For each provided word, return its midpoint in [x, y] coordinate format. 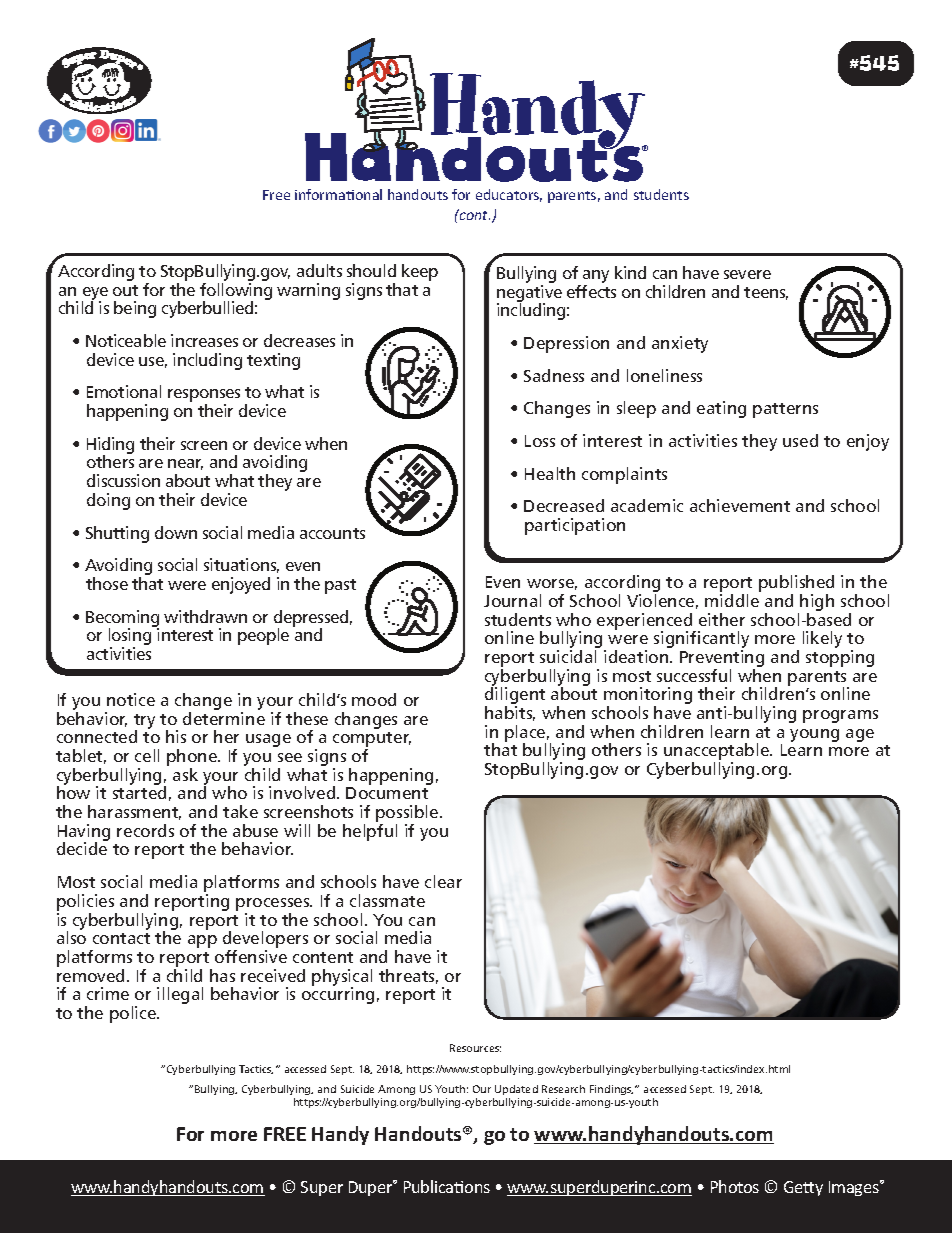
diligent [515, 696]
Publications [447, 1186]
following [236, 292]
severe [747, 274]
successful [694, 675]
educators [509, 195]
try [144, 722]
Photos [735, 1186]
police [134, 1014]
